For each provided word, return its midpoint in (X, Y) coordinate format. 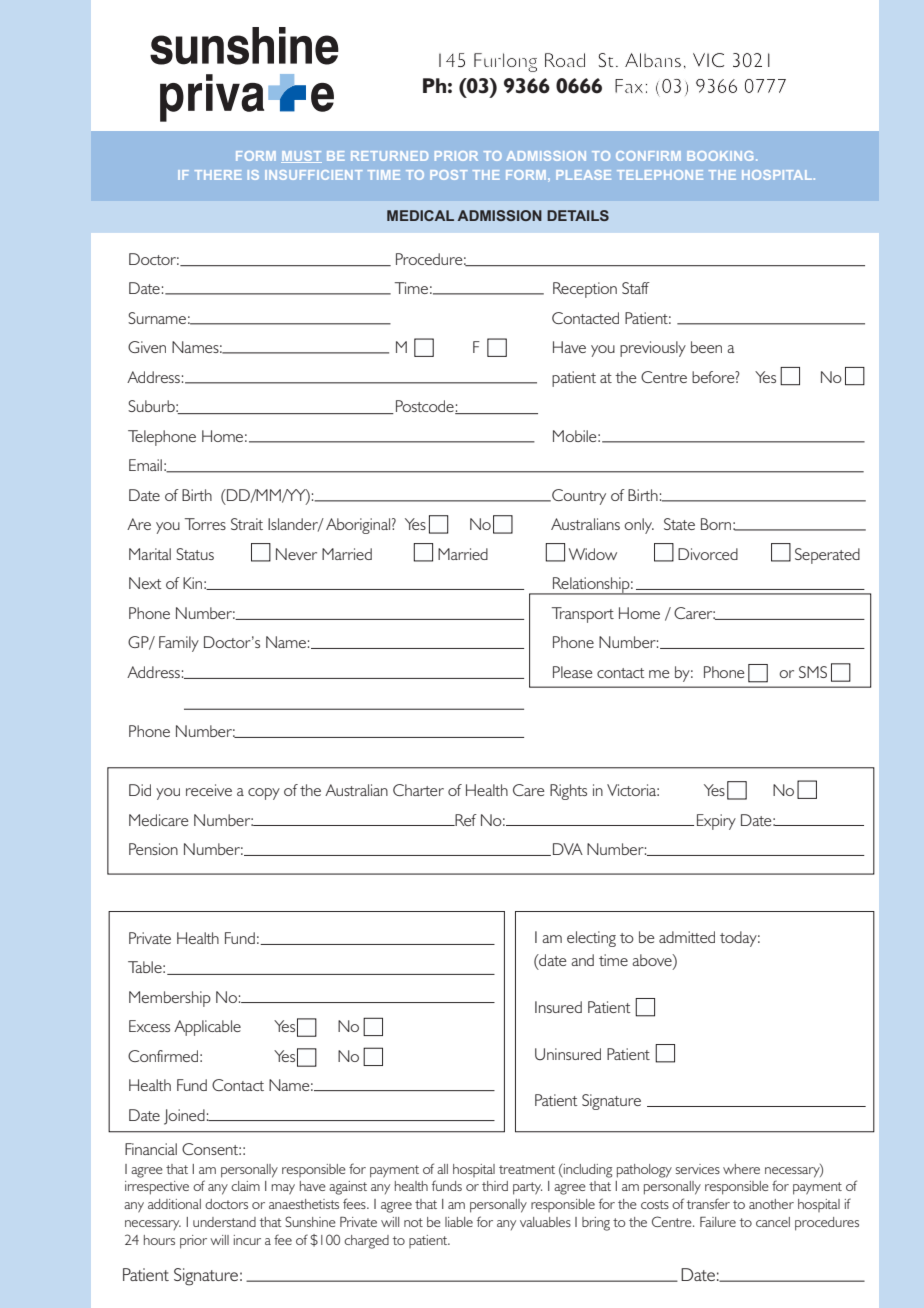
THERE (218, 175)
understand (224, 1222)
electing (591, 939)
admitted (687, 937)
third (495, 1186)
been (706, 347)
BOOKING (720, 156)
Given (147, 347)
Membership (170, 999)
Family (179, 644)
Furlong (505, 62)
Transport (583, 615)
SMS (813, 672)
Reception (585, 290)
